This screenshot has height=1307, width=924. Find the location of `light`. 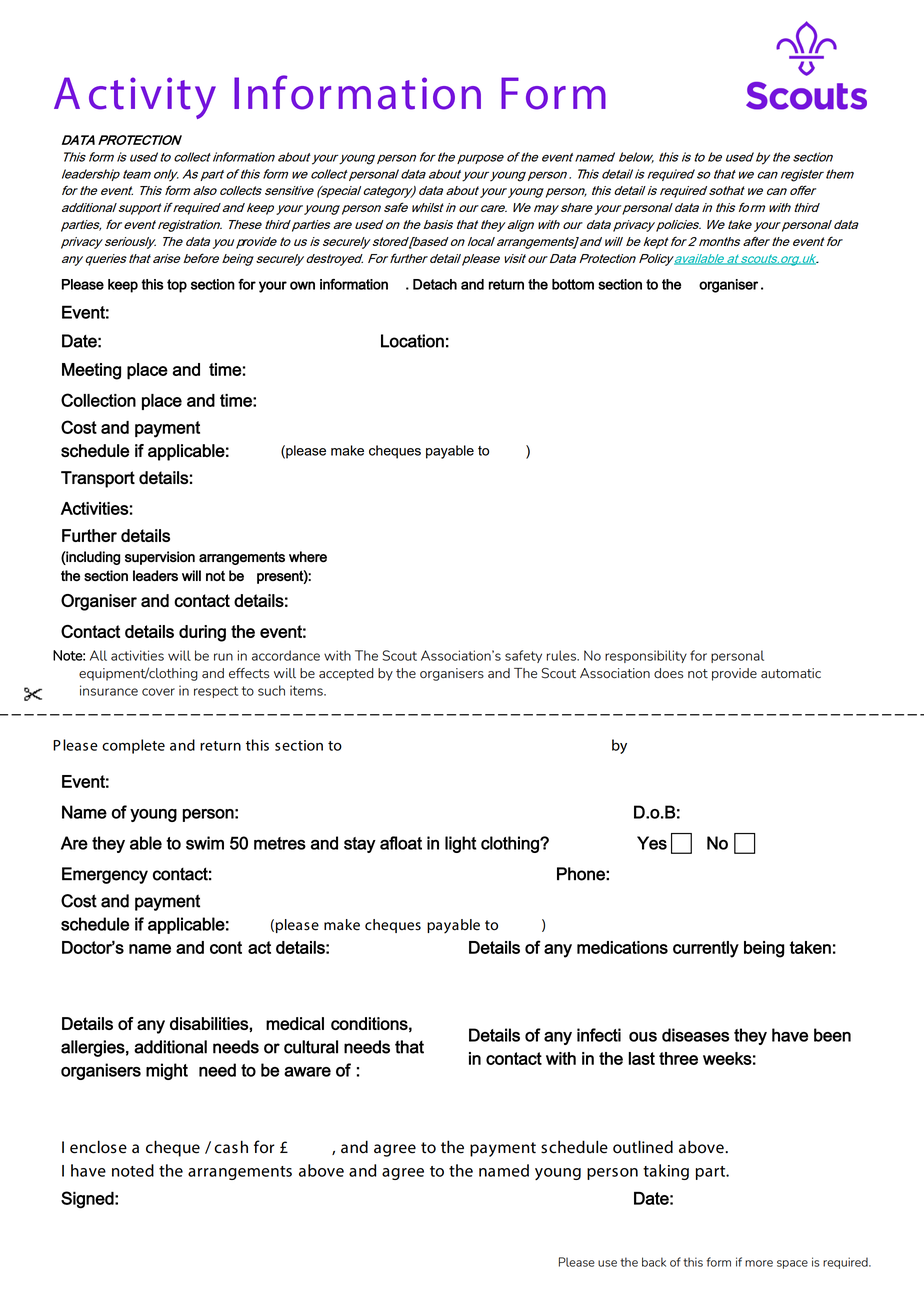

light is located at coordinates (461, 844).
